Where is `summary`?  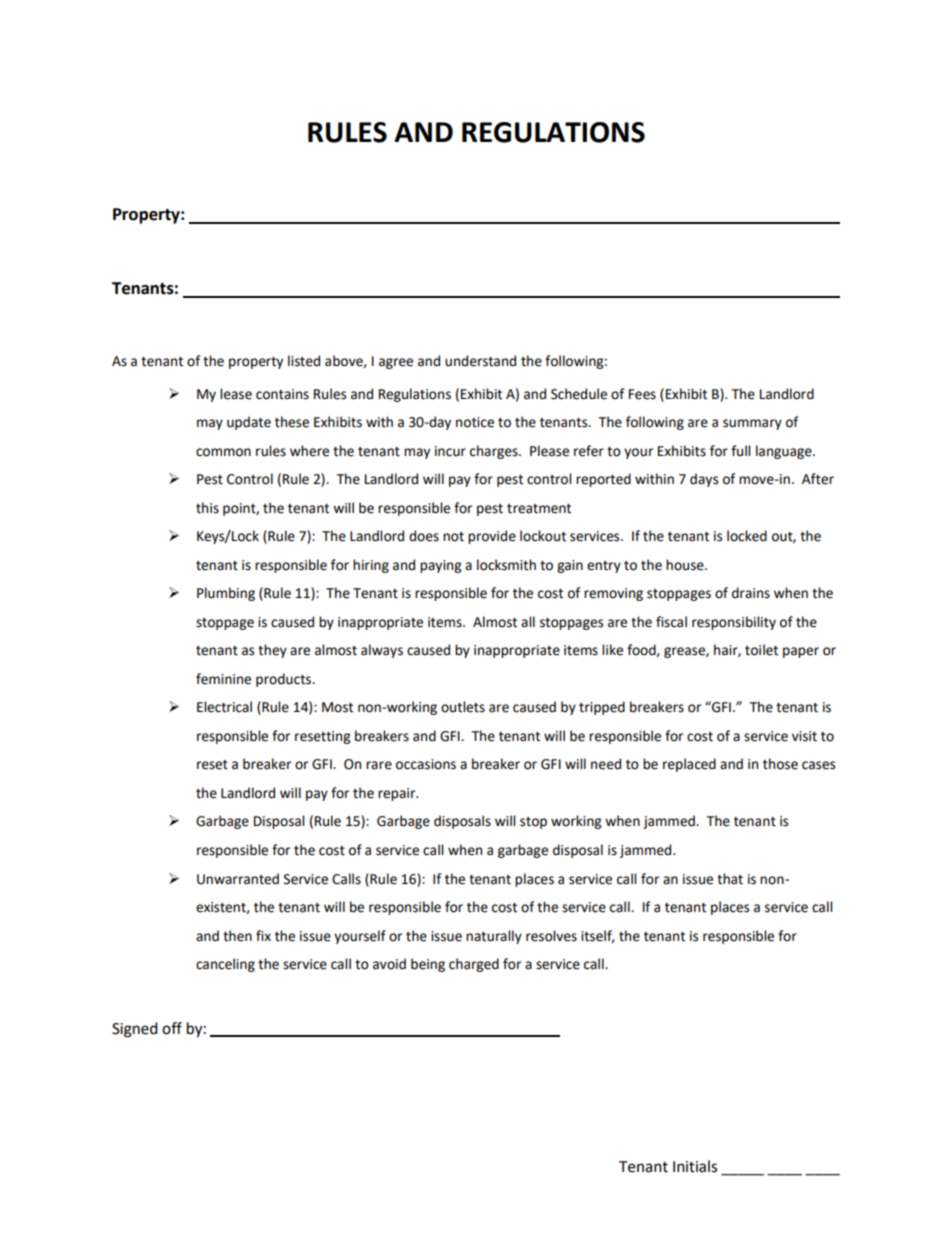
summary is located at coordinates (752, 424).
